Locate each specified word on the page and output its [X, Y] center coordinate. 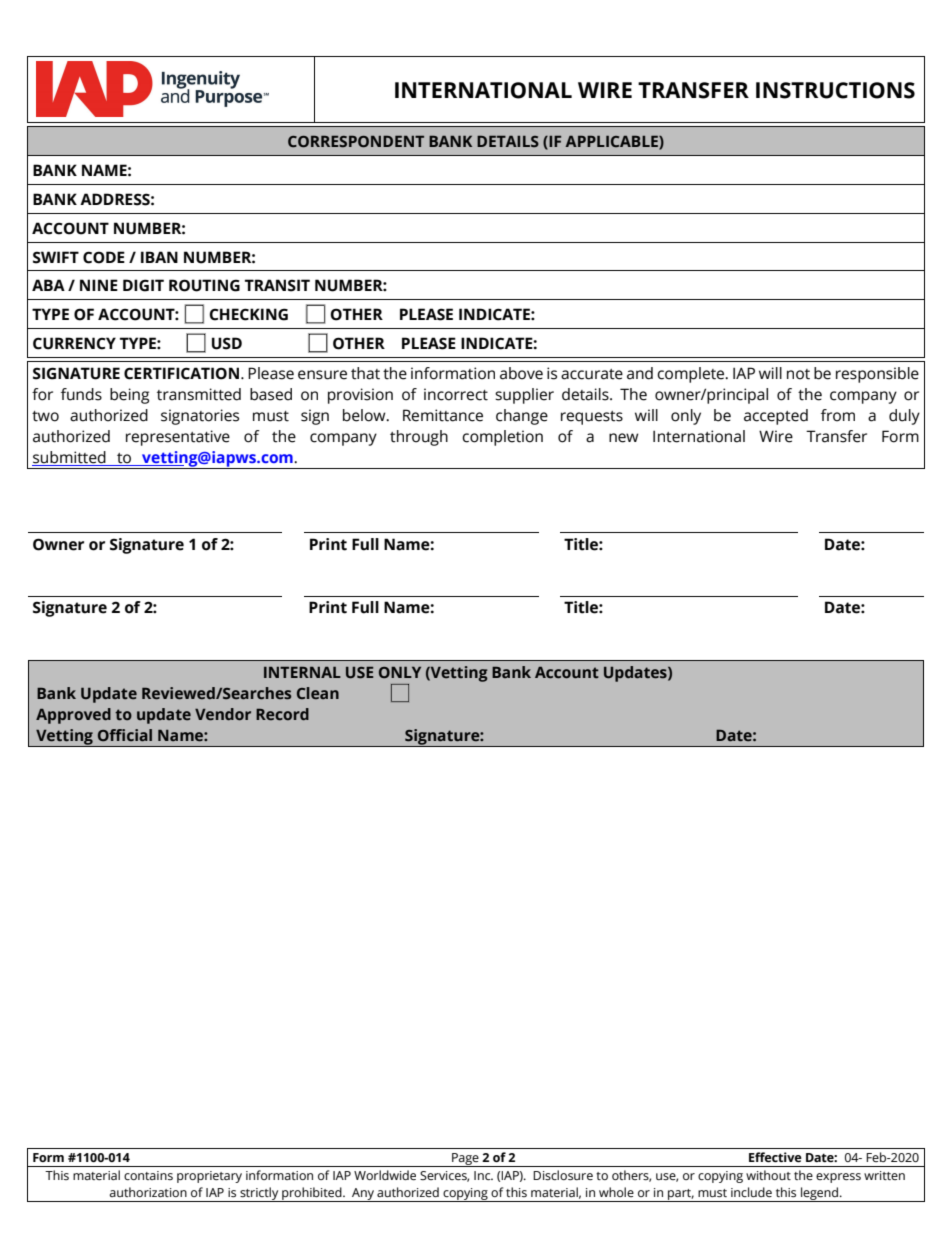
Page [465, 1160]
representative [178, 438]
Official [125, 735]
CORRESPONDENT [356, 142]
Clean [318, 693]
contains [148, 1175]
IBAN [159, 257]
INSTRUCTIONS [835, 90]
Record [282, 714]
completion [502, 438]
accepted [776, 417]
